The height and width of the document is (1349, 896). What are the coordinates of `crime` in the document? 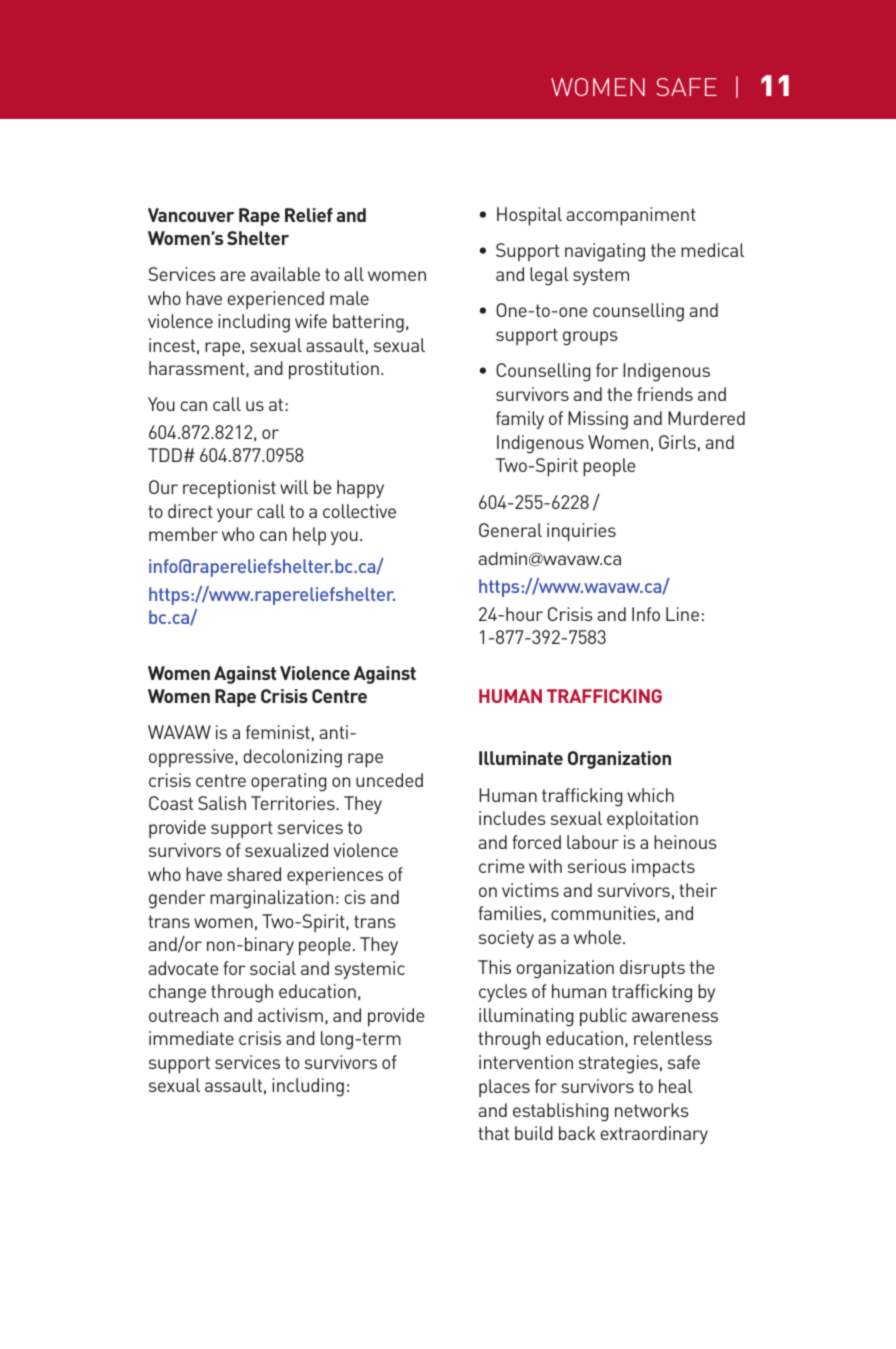 It's located at (501, 866).
